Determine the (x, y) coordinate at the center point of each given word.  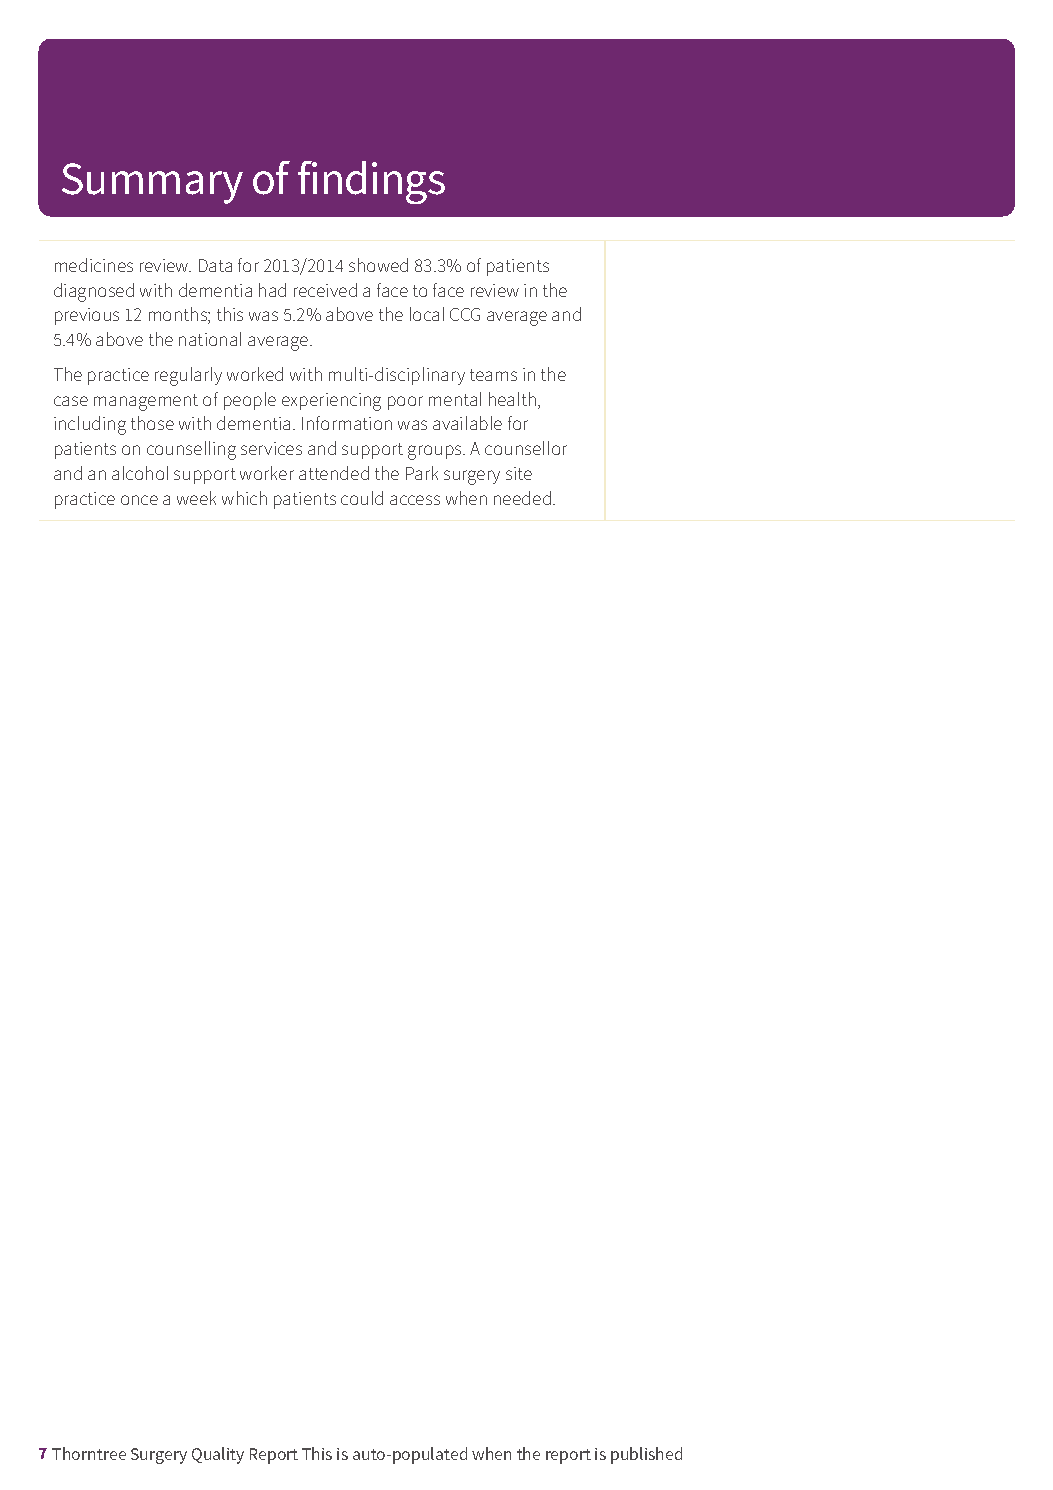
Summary (152, 183)
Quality (218, 1455)
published (646, 1455)
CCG (465, 314)
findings (371, 182)
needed (522, 498)
